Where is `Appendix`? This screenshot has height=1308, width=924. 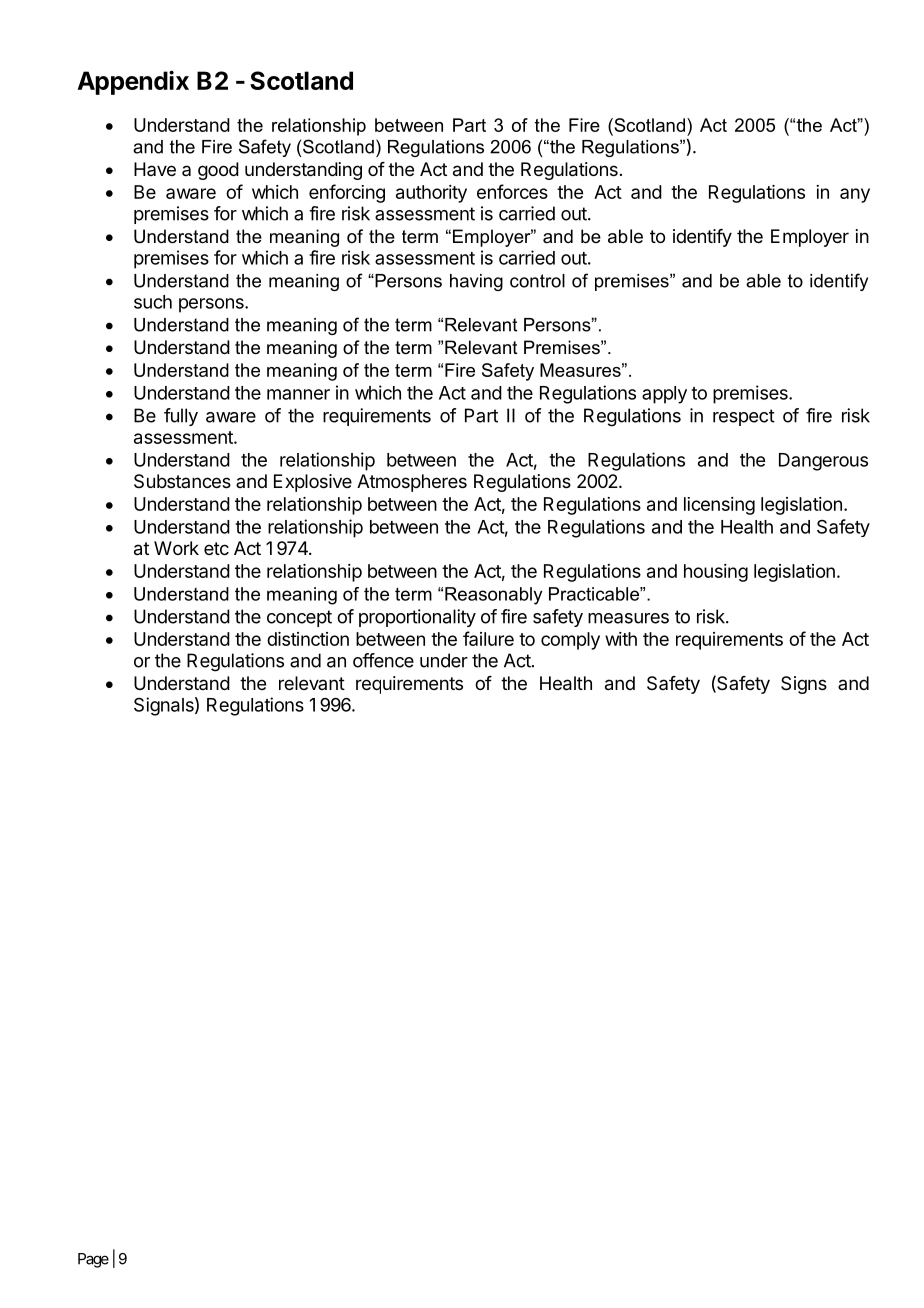
Appendix is located at coordinates (133, 82).
